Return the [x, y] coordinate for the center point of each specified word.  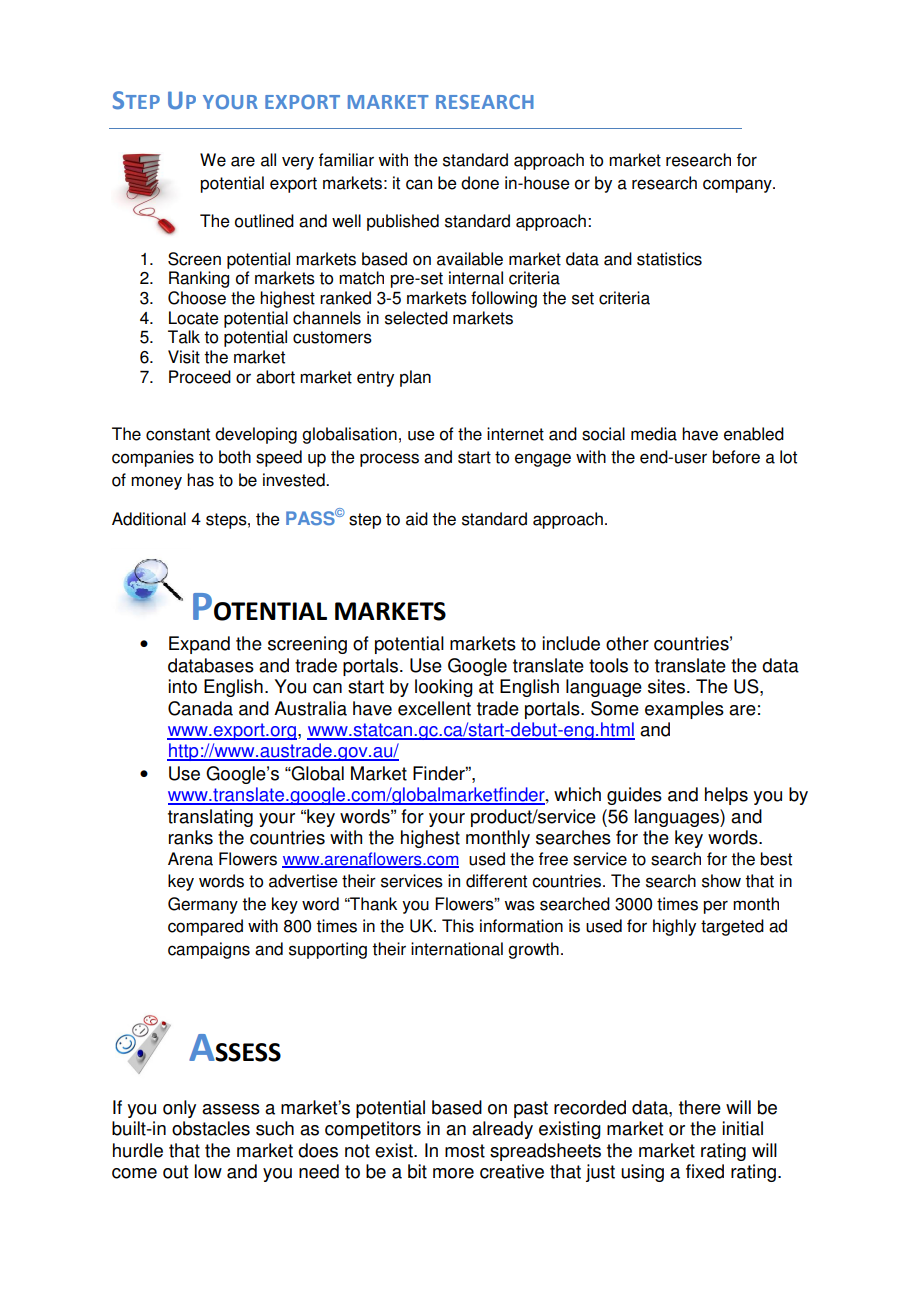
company [738, 186]
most [465, 1151]
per [715, 907]
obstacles [211, 1128]
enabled [754, 434]
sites [666, 686]
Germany [203, 905]
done [480, 183]
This [458, 926]
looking [444, 688]
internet [515, 434]
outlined [264, 221]
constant [178, 434]
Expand [199, 645]
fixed [705, 1171]
